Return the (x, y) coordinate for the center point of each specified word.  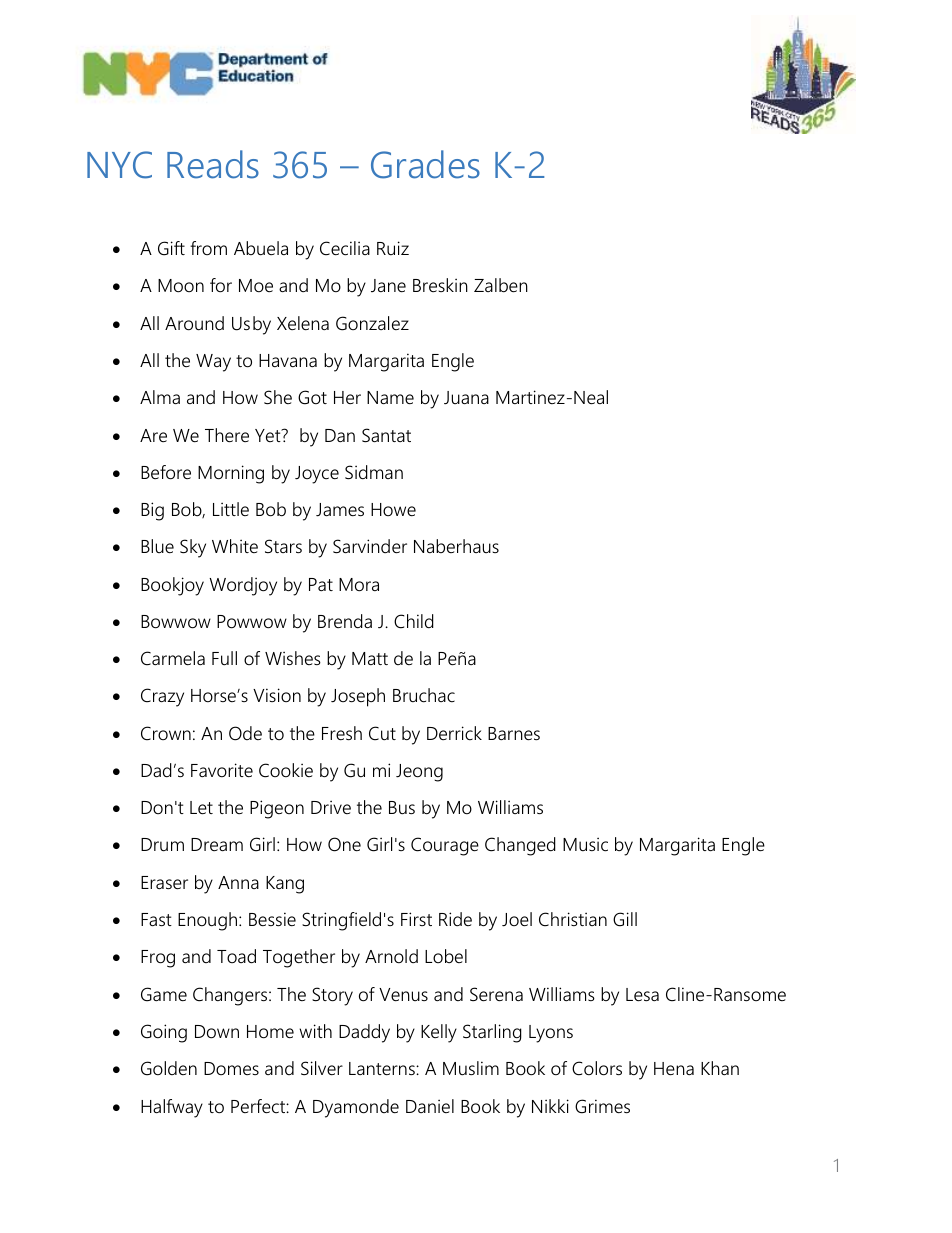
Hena (674, 1068)
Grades (425, 164)
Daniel (430, 1106)
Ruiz (393, 248)
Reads (213, 164)
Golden (169, 1068)
